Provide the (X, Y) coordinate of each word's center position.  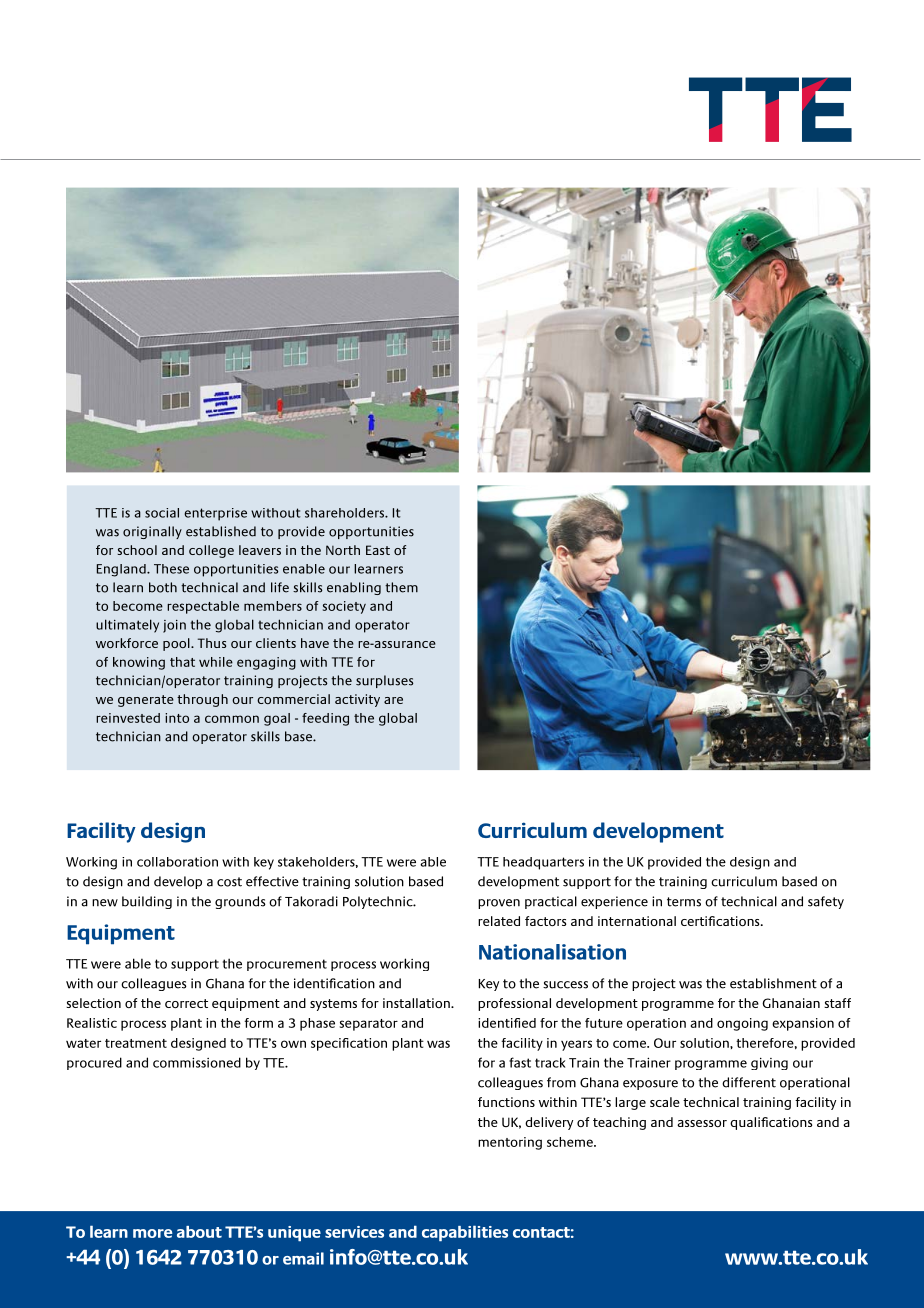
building (147, 902)
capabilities (465, 1233)
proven (499, 904)
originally (152, 532)
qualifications (771, 1123)
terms (684, 902)
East (378, 550)
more (153, 1233)
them (401, 587)
